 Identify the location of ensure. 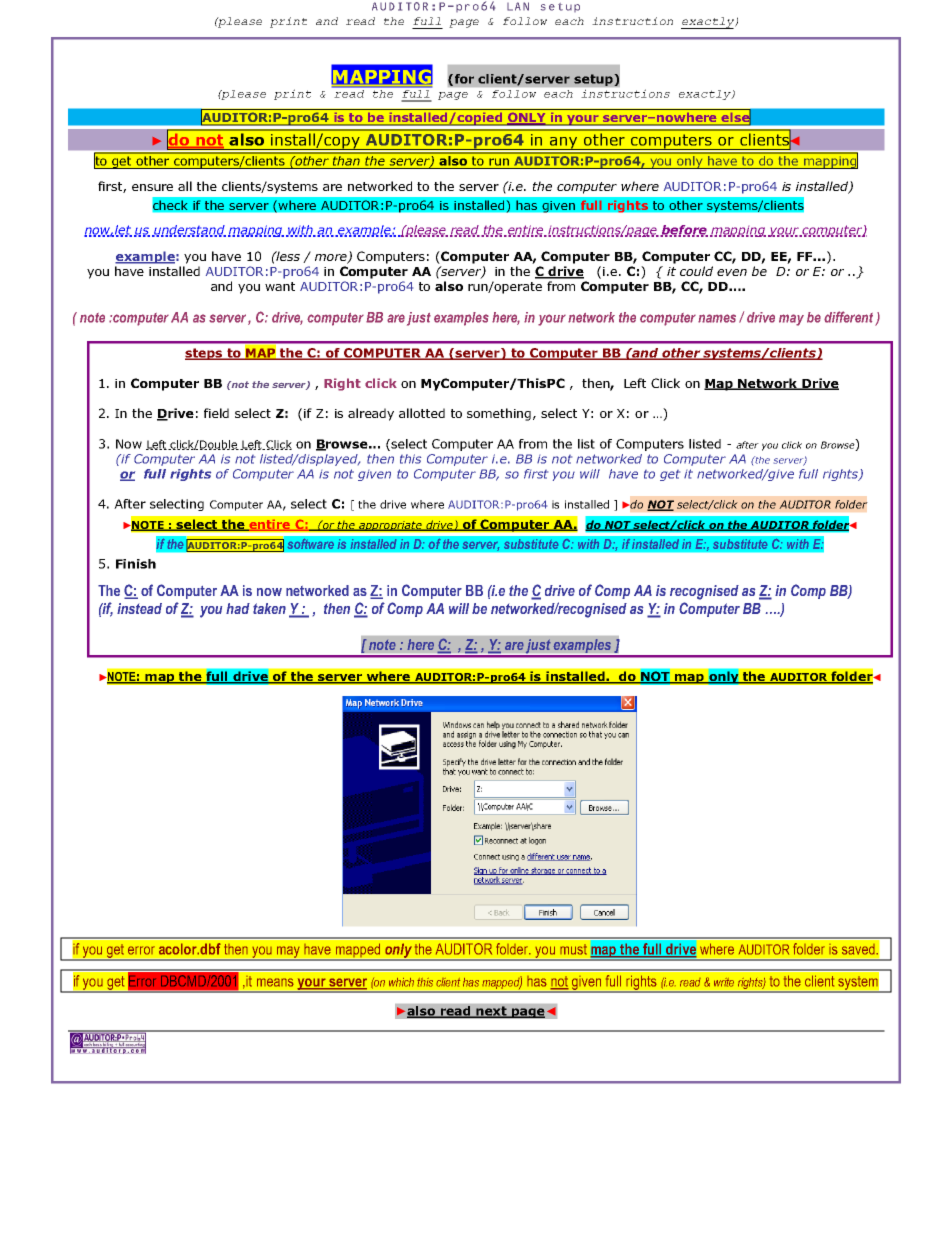
(152, 187).
